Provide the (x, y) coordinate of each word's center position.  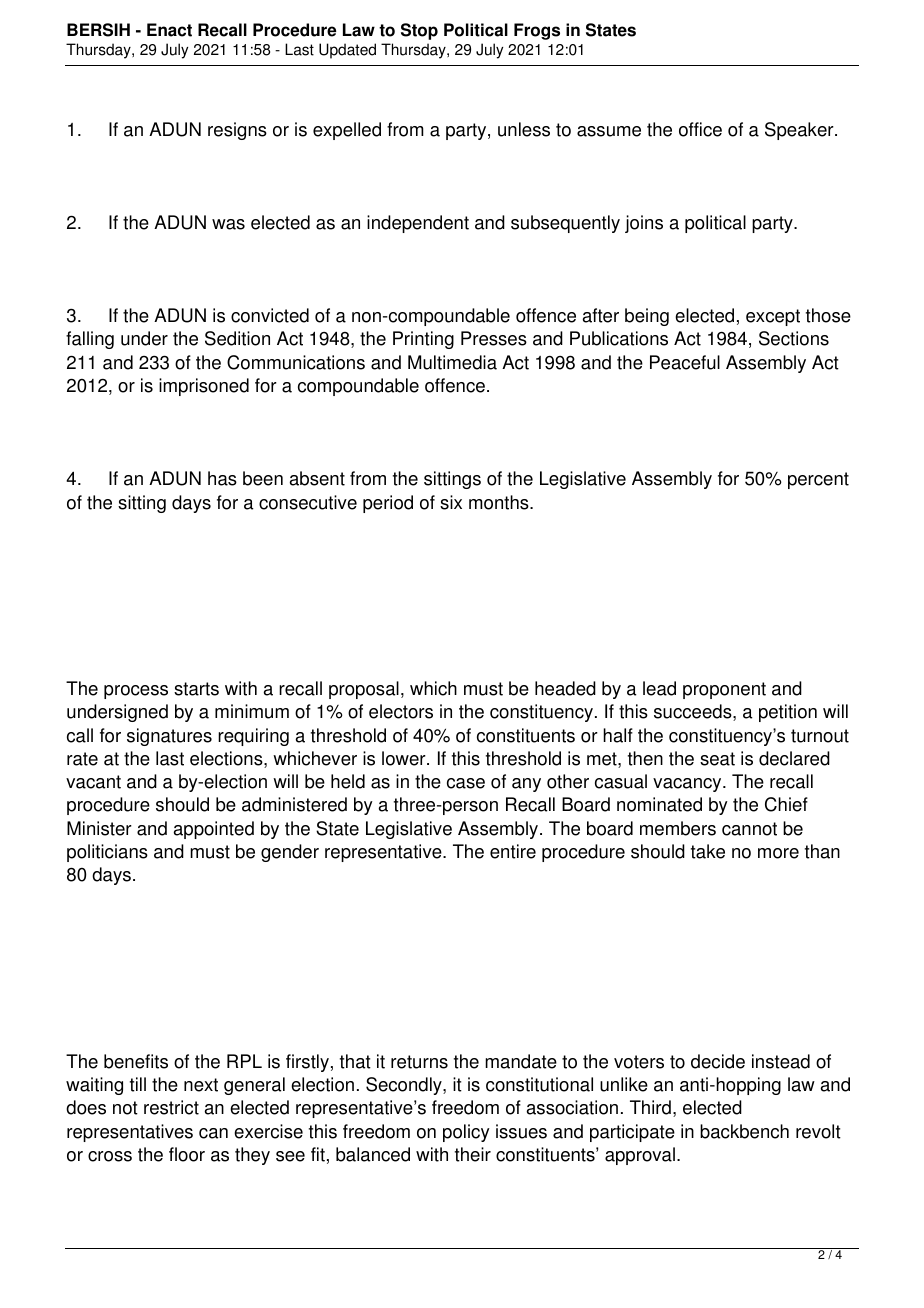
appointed (214, 830)
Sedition (237, 338)
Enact (169, 30)
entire (513, 851)
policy (466, 1133)
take (708, 851)
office (700, 129)
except (773, 317)
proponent (724, 690)
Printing (423, 340)
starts (196, 689)
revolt (818, 1131)
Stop (419, 31)
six (451, 502)
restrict (171, 1107)
